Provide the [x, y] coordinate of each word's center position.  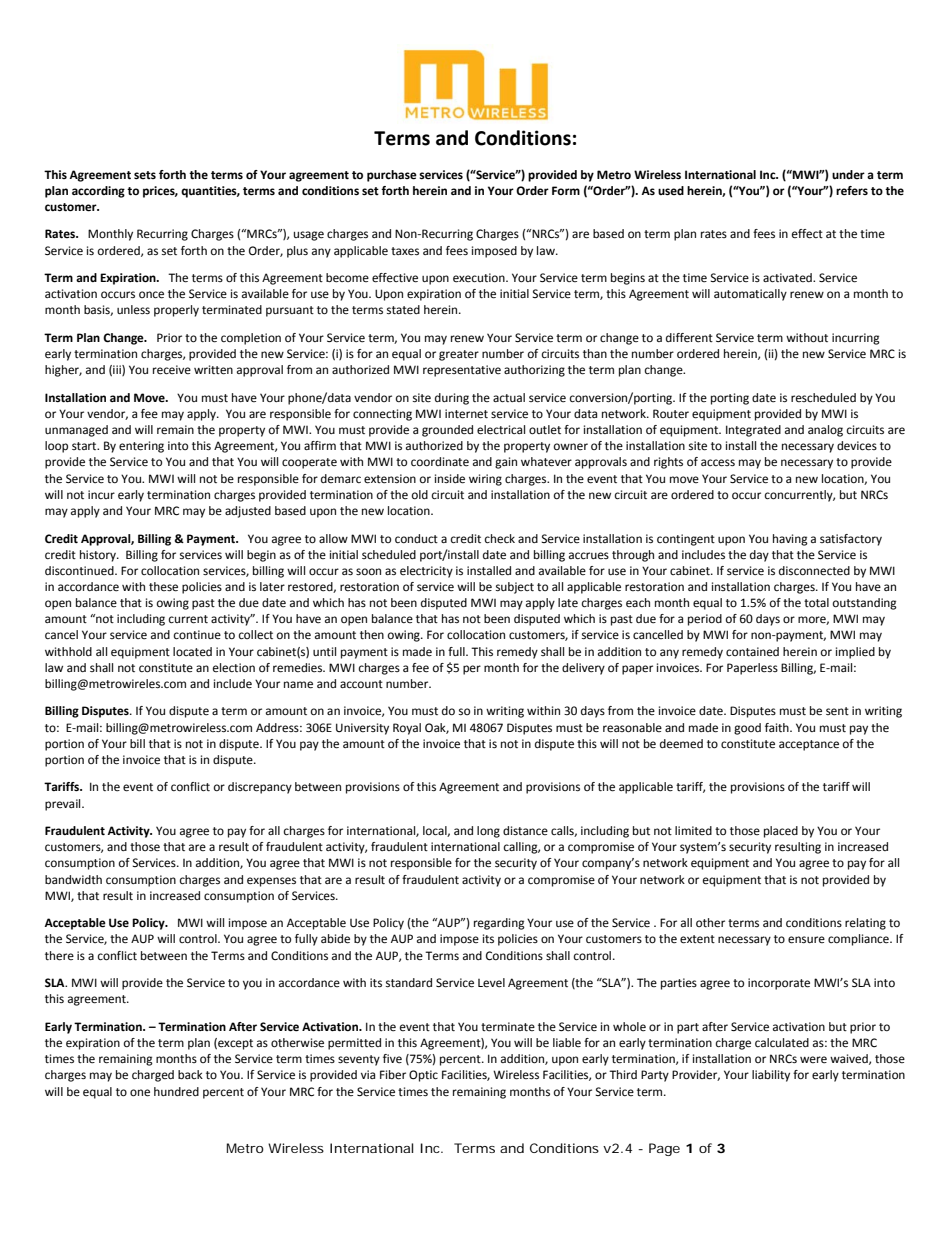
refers [852, 191]
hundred [176, 1092]
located [192, 652]
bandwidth [73, 879]
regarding [499, 924]
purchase [392, 176]
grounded [447, 431]
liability [771, 1076]
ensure [806, 940]
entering [141, 447]
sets [145, 175]
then [372, 635]
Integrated [753, 431]
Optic [423, 1076]
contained [752, 651]
